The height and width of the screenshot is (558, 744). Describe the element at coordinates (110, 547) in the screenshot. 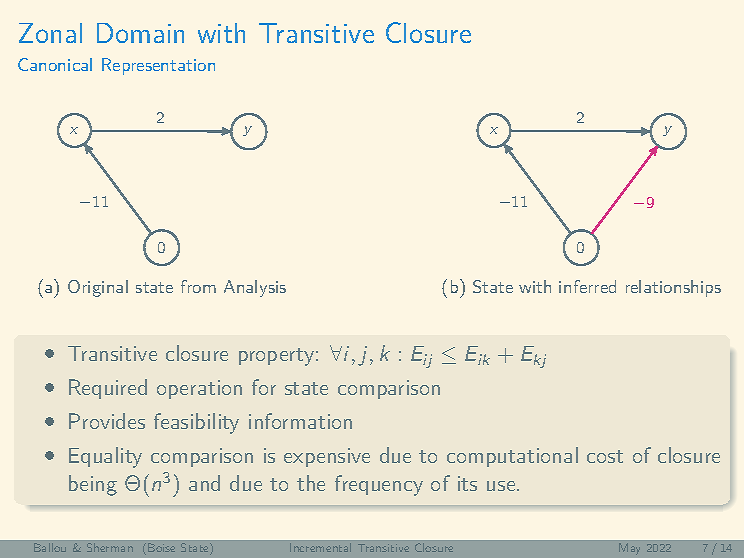

I see `Sherman` at that location.
